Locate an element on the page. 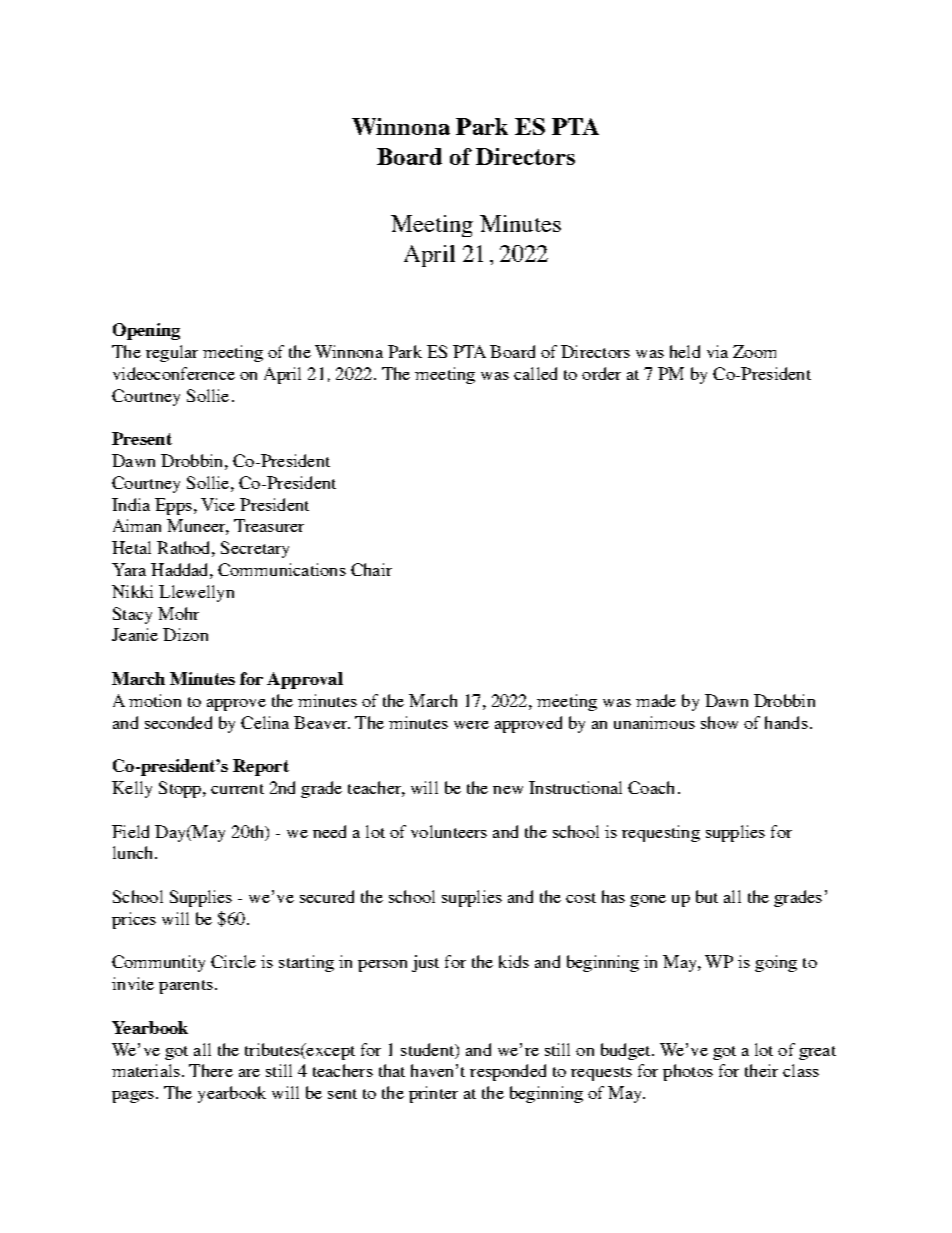 The image size is (952, 1233). gone is located at coordinates (648, 901).
